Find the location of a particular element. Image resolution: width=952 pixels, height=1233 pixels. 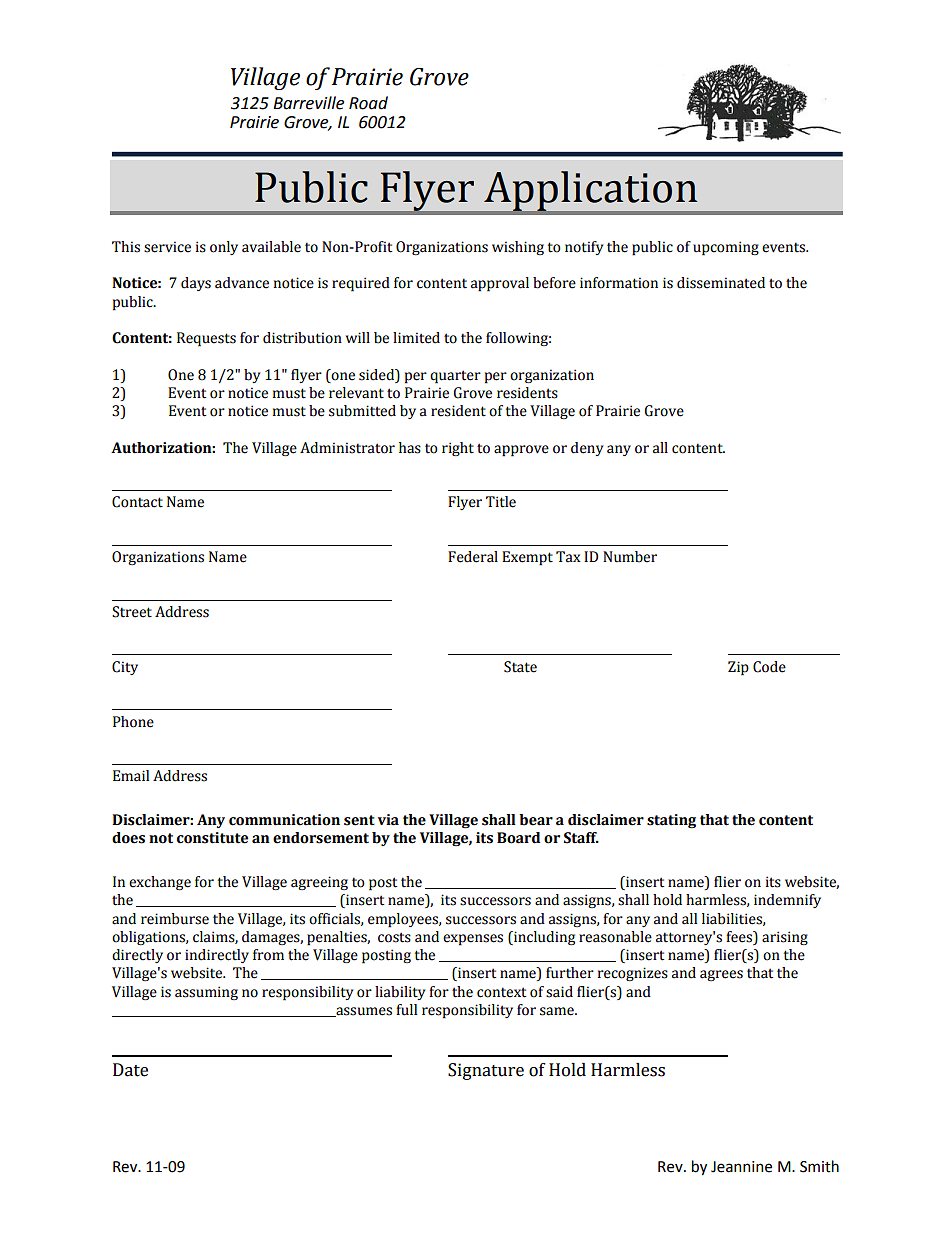

Road is located at coordinates (368, 103).
